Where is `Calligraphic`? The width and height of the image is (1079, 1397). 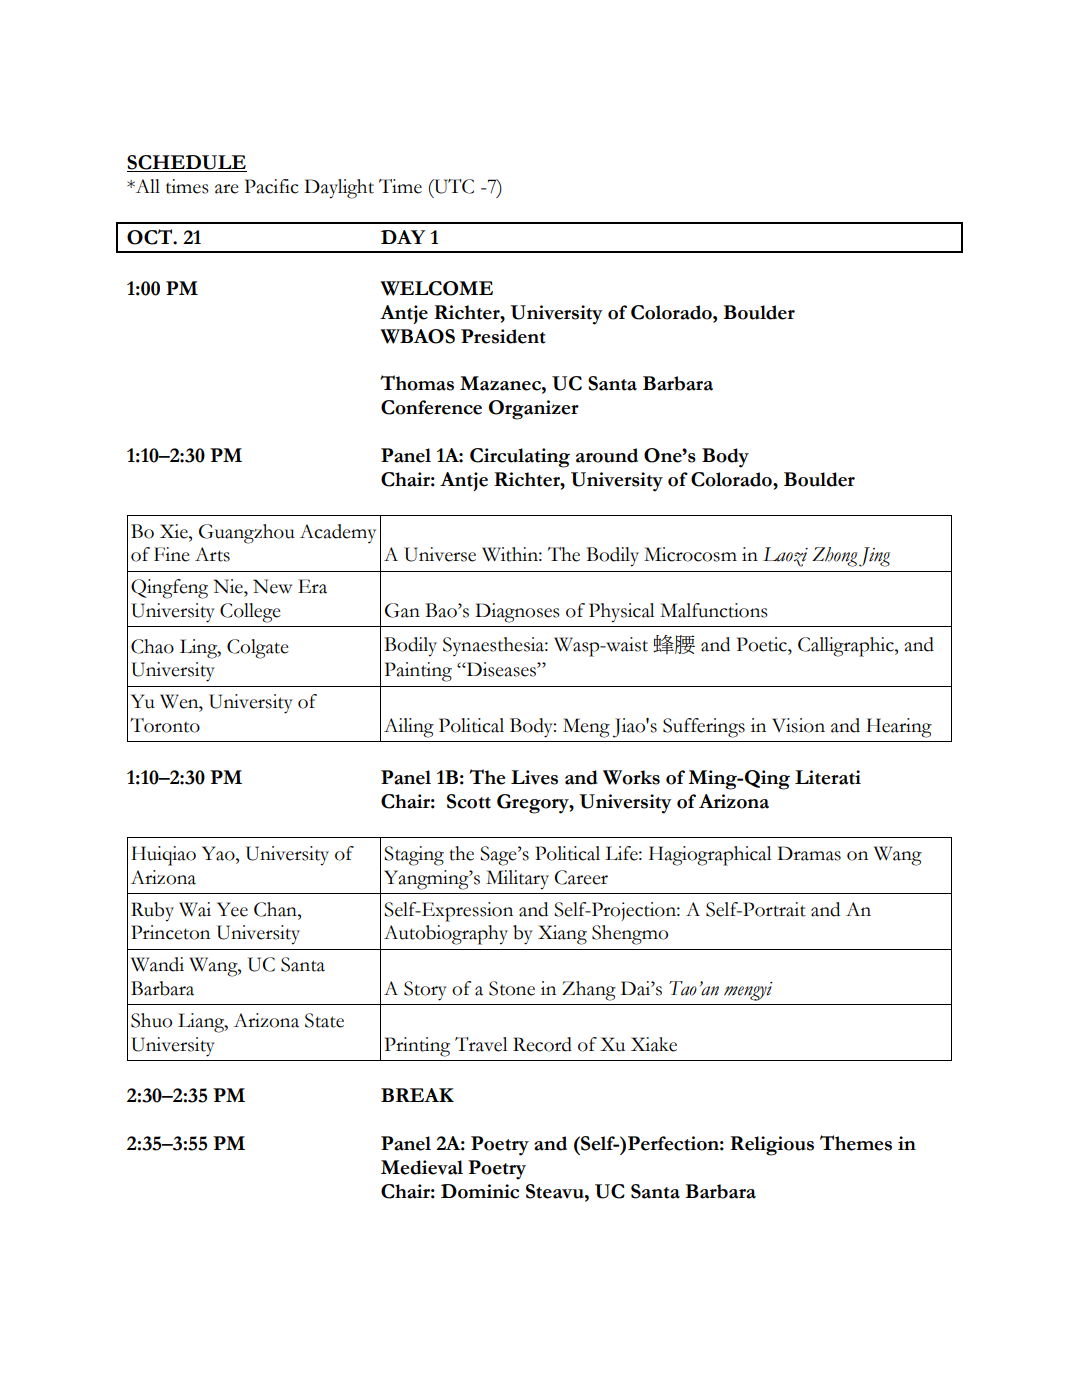 Calligraphic is located at coordinates (847, 647).
